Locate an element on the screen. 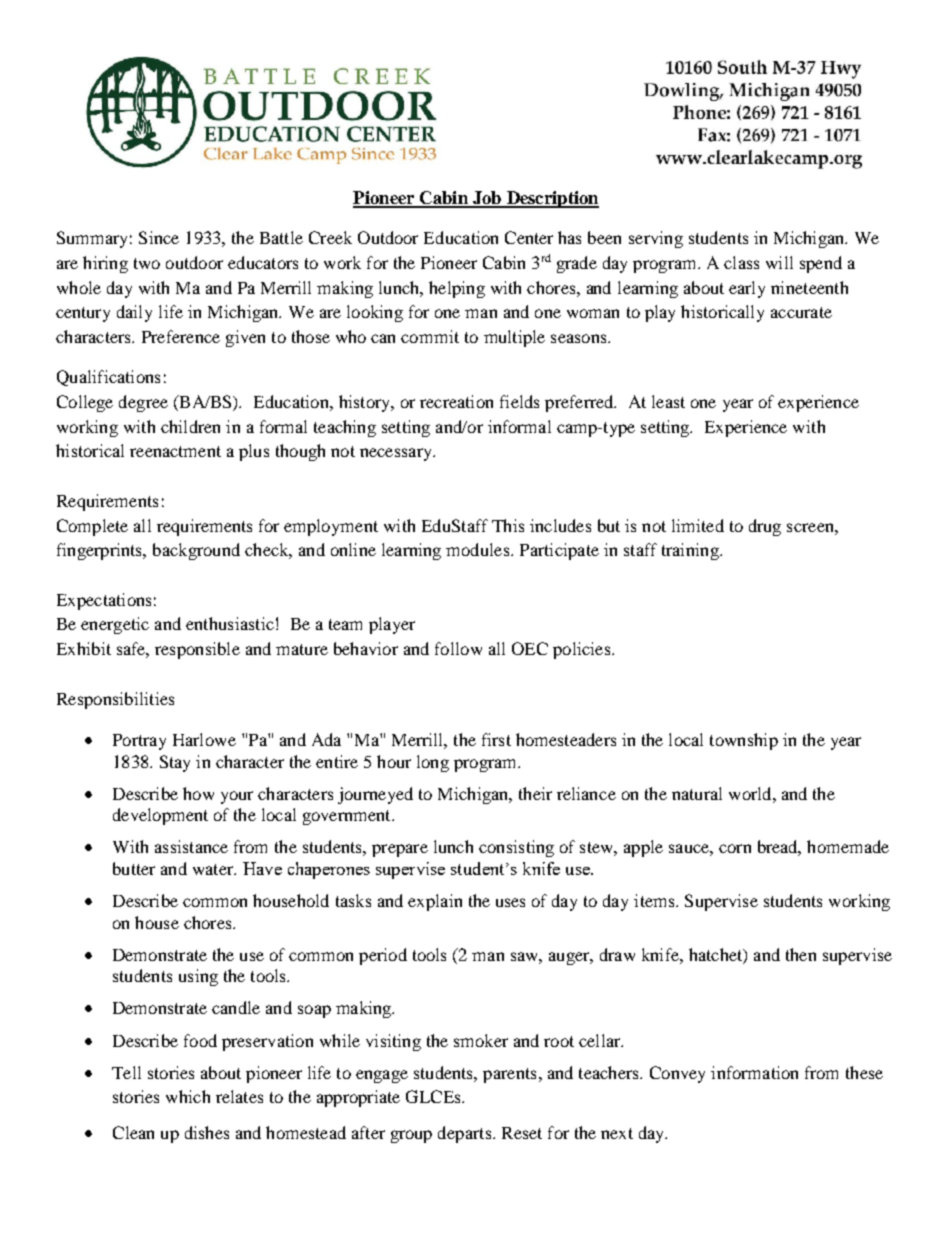  which is located at coordinates (188, 1096).
